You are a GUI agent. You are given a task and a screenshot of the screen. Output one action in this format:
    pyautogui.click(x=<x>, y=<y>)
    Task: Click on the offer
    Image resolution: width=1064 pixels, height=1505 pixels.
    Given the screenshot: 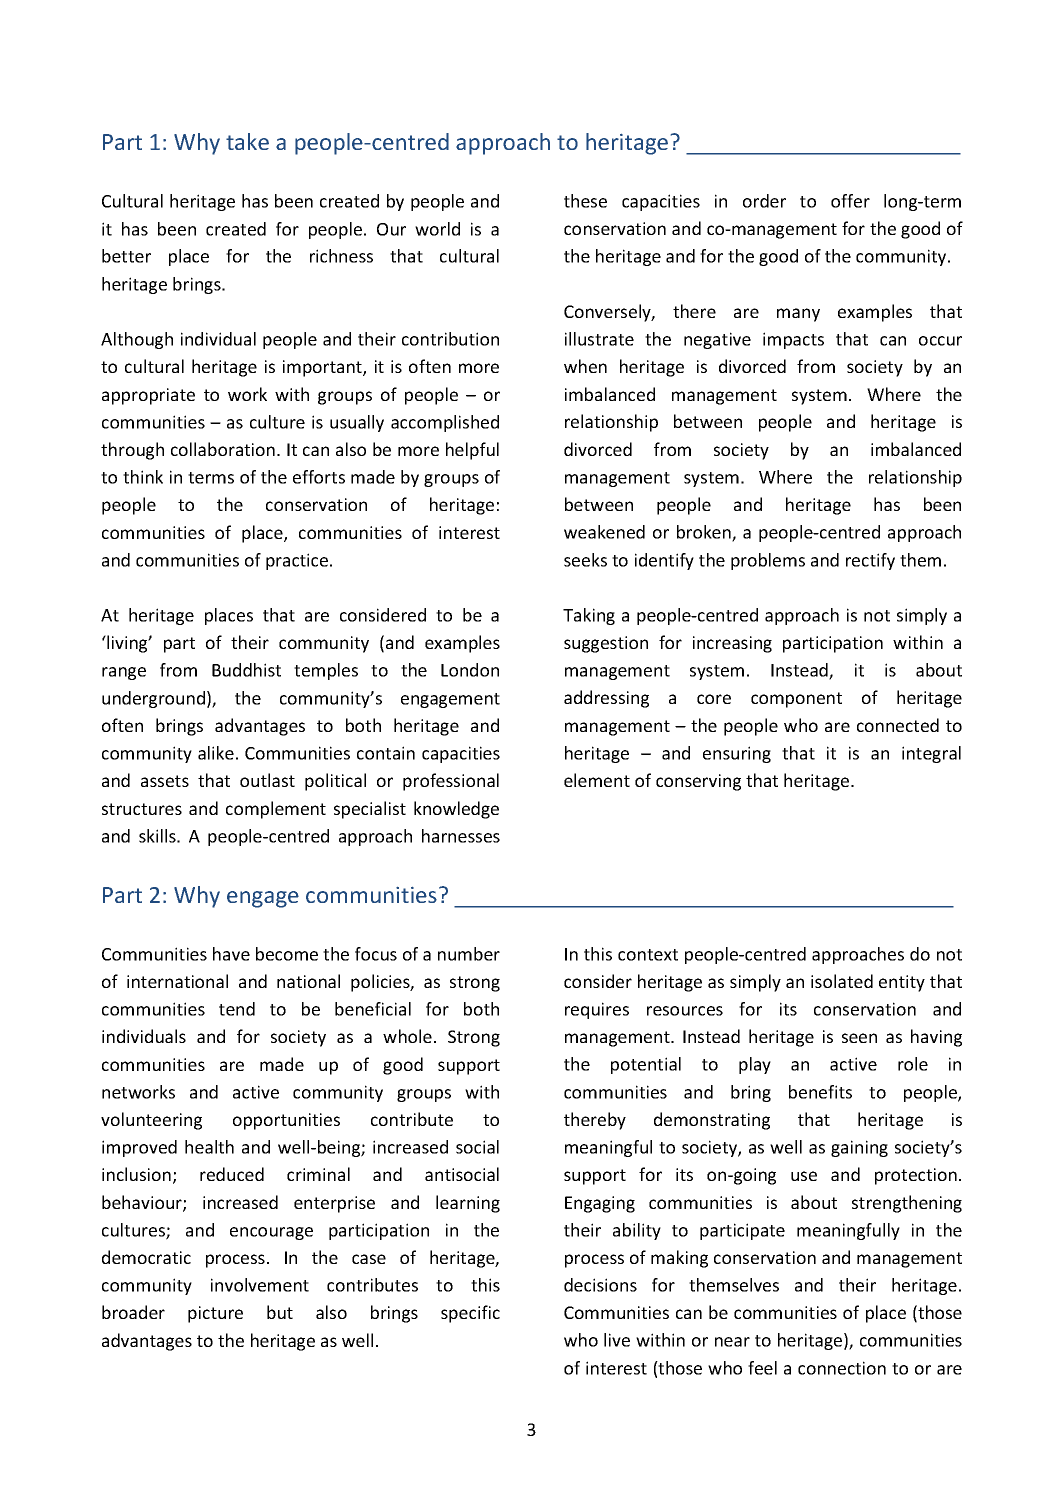 What is the action you would take?
    pyautogui.click(x=850, y=201)
